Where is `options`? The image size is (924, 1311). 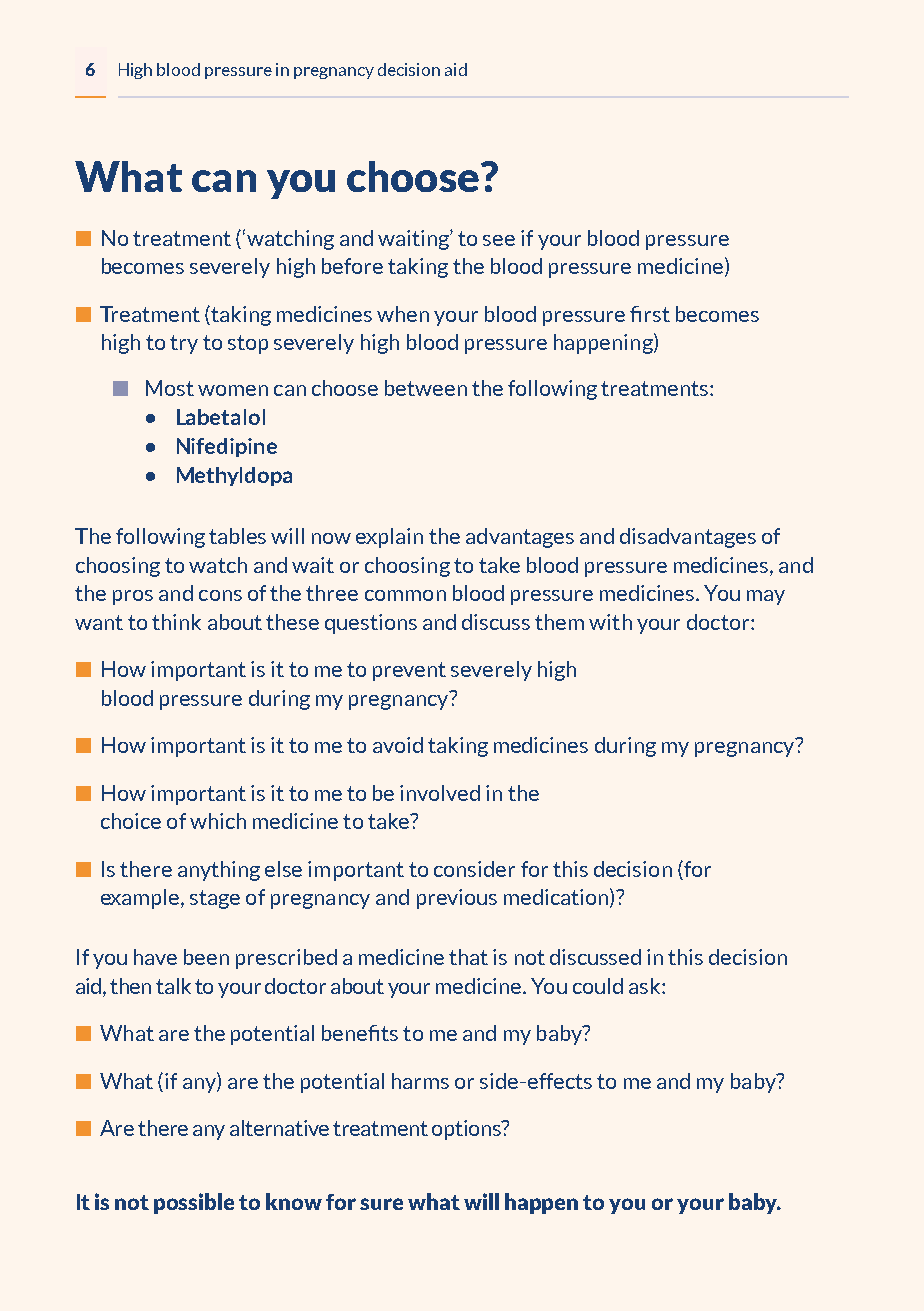
options is located at coordinates (467, 1130).
